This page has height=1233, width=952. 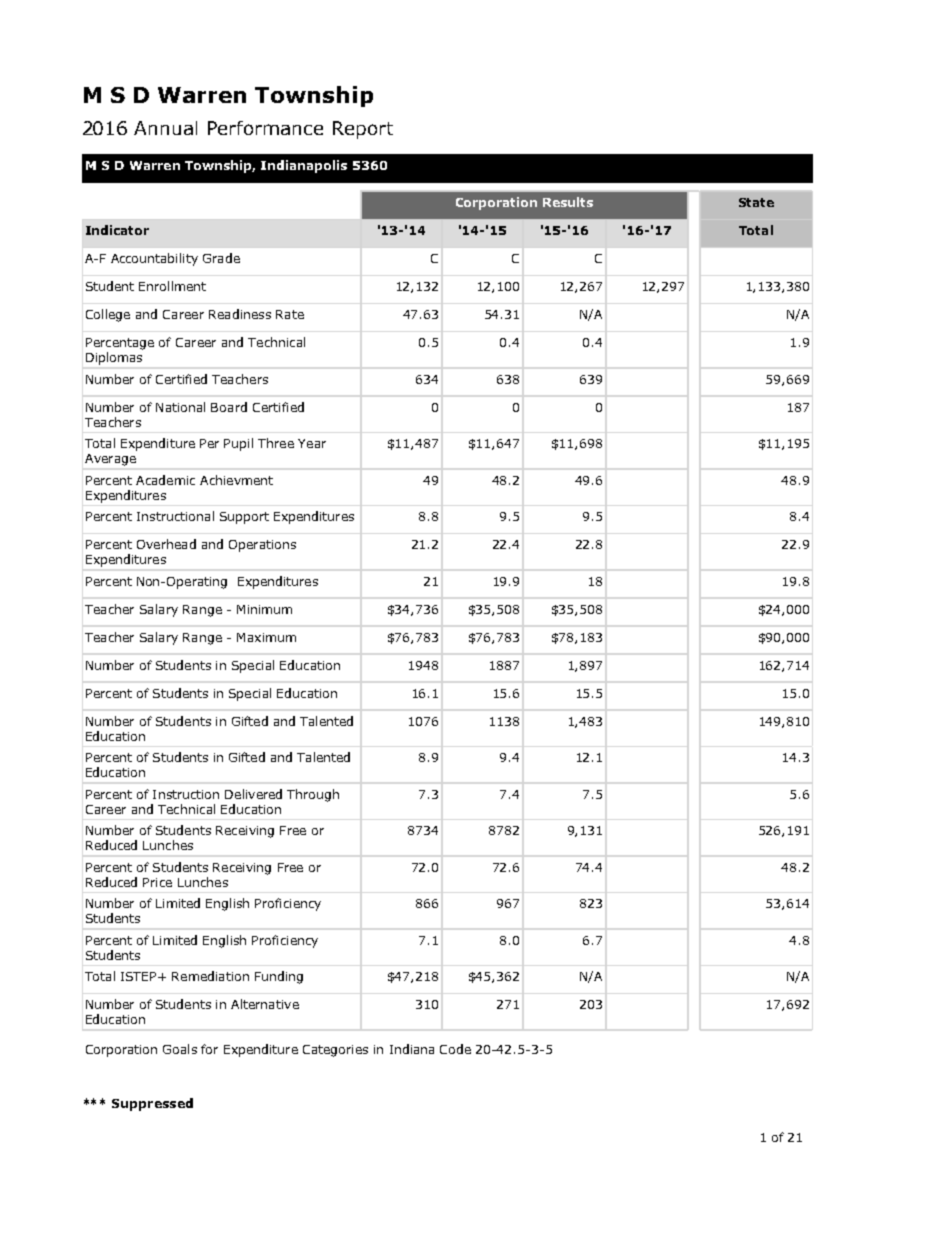 I want to click on Goals, so click(x=180, y=1049).
